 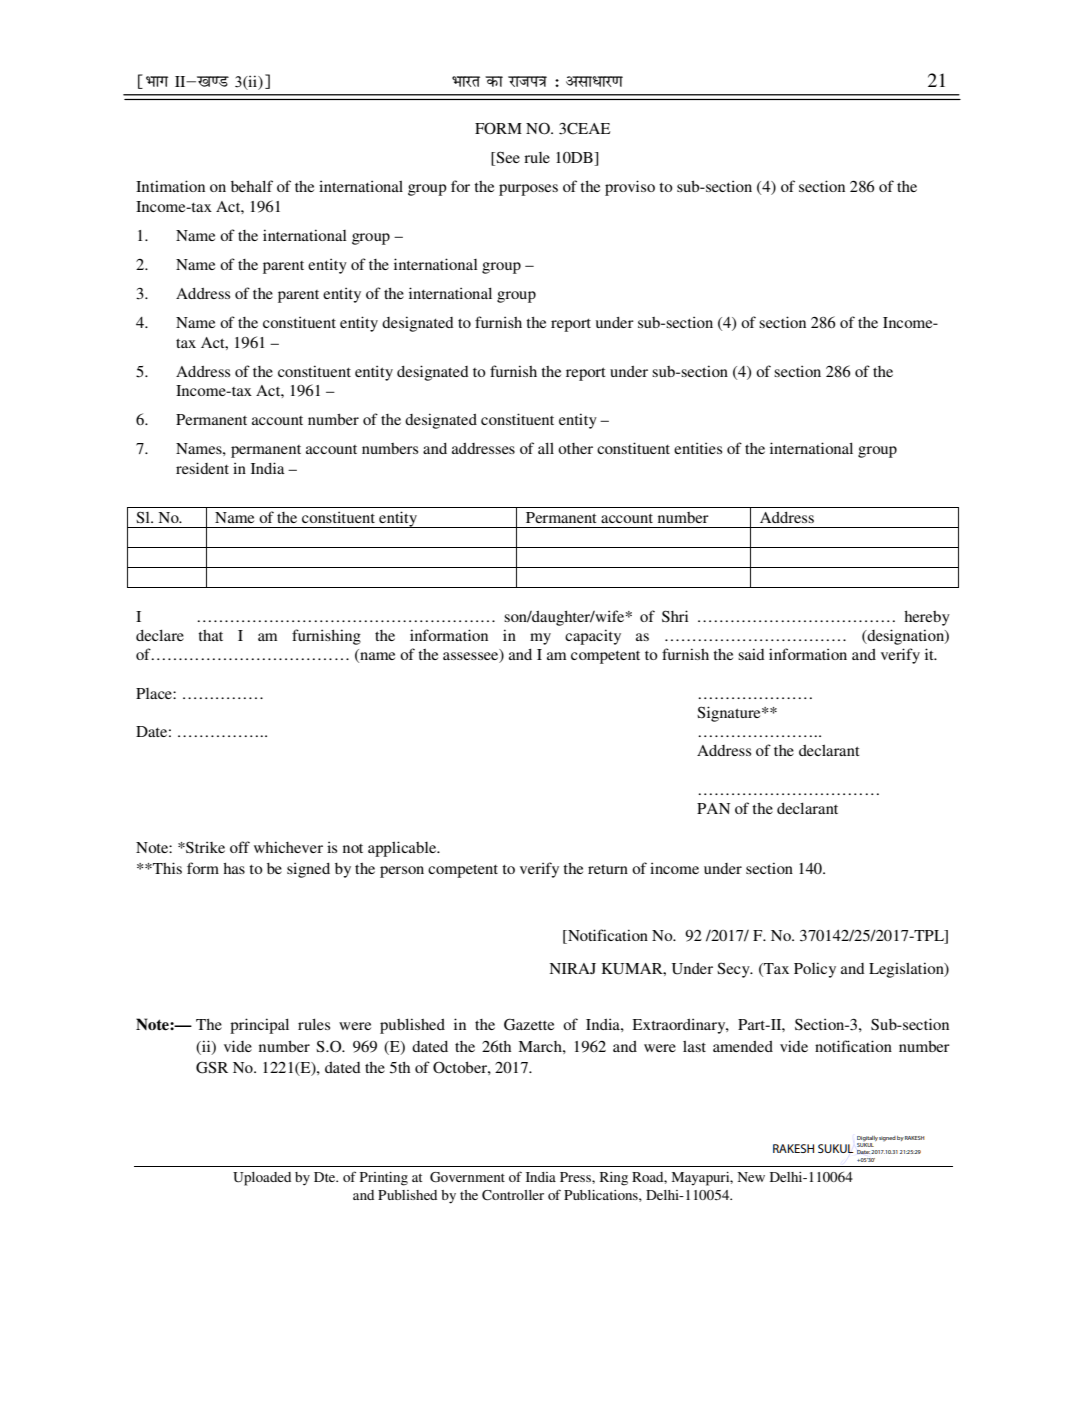 I want to click on resident, so click(x=202, y=468).
